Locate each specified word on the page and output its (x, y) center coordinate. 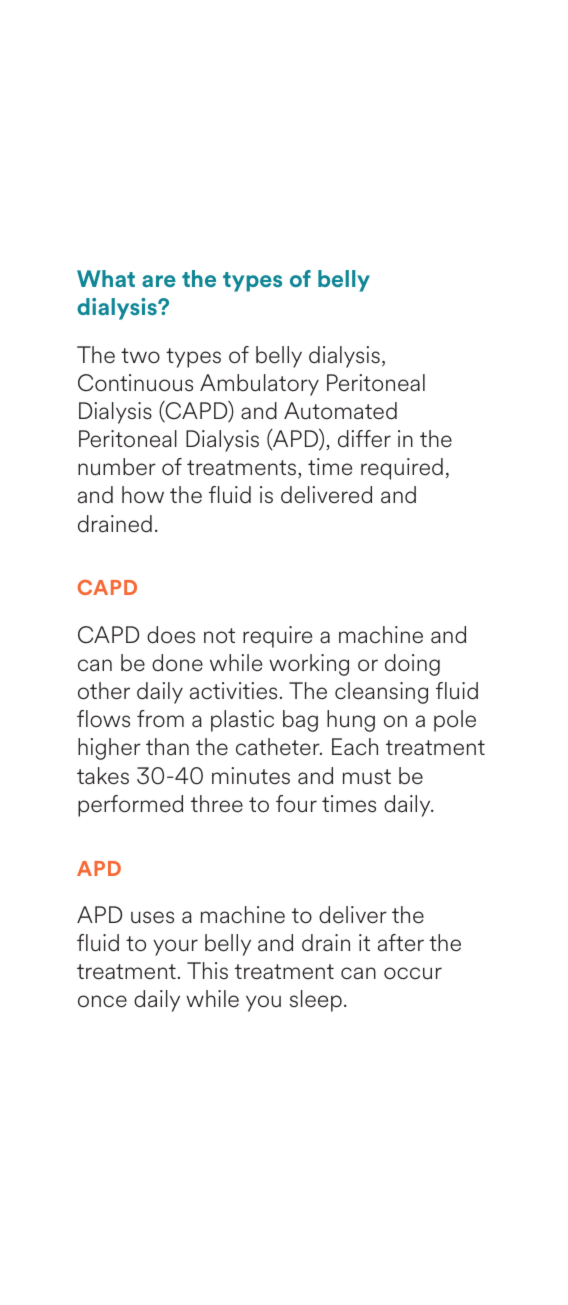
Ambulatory (259, 385)
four (296, 804)
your (175, 947)
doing (412, 665)
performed (130, 806)
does (171, 635)
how (143, 495)
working (309, 665)
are (159, 281)
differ (364, 439)
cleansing (381, 693)
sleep (316, 1001)
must (367, 777)
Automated (340, 411)
